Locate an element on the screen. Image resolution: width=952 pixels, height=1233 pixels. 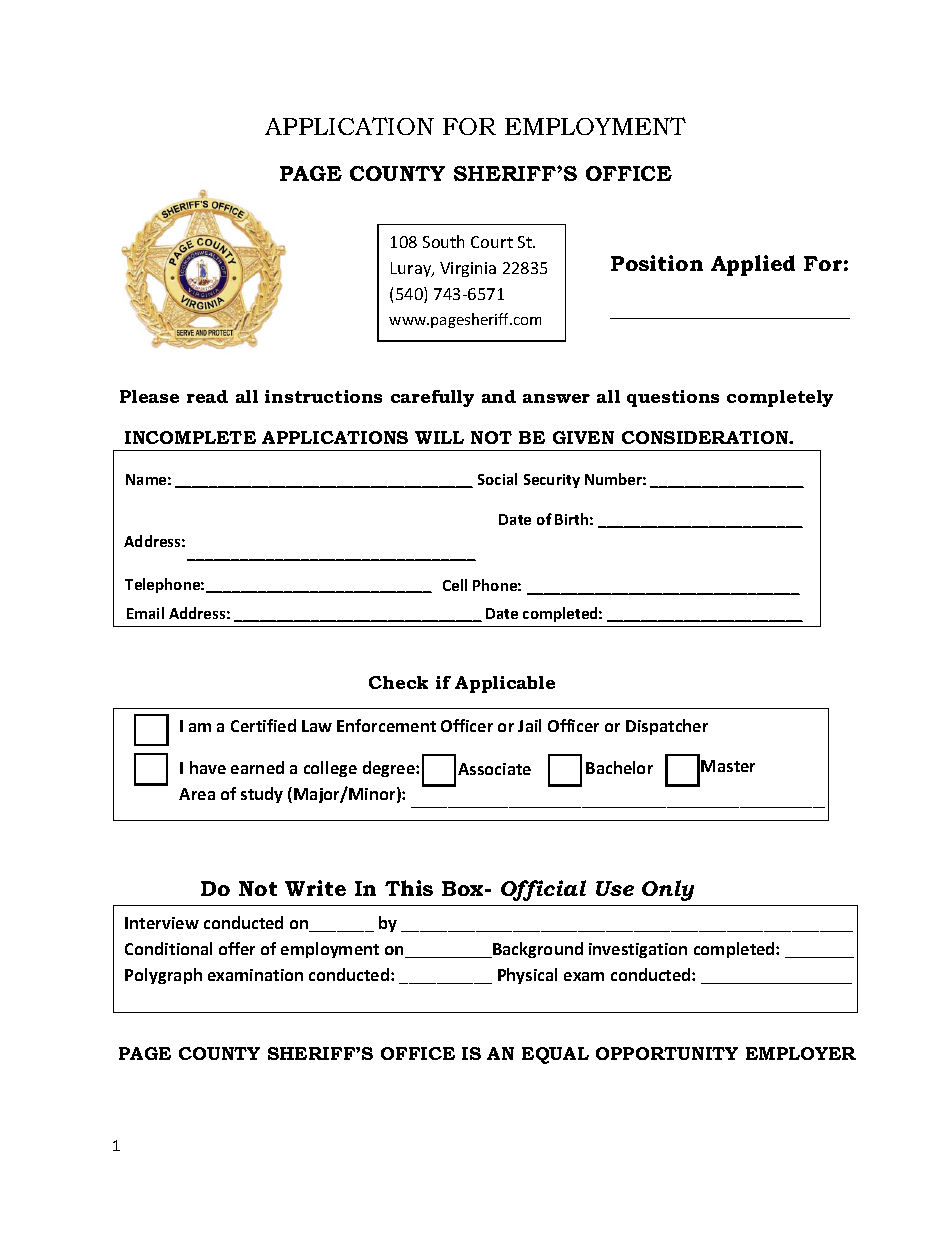
Master is located at coordinates (728, 766).
